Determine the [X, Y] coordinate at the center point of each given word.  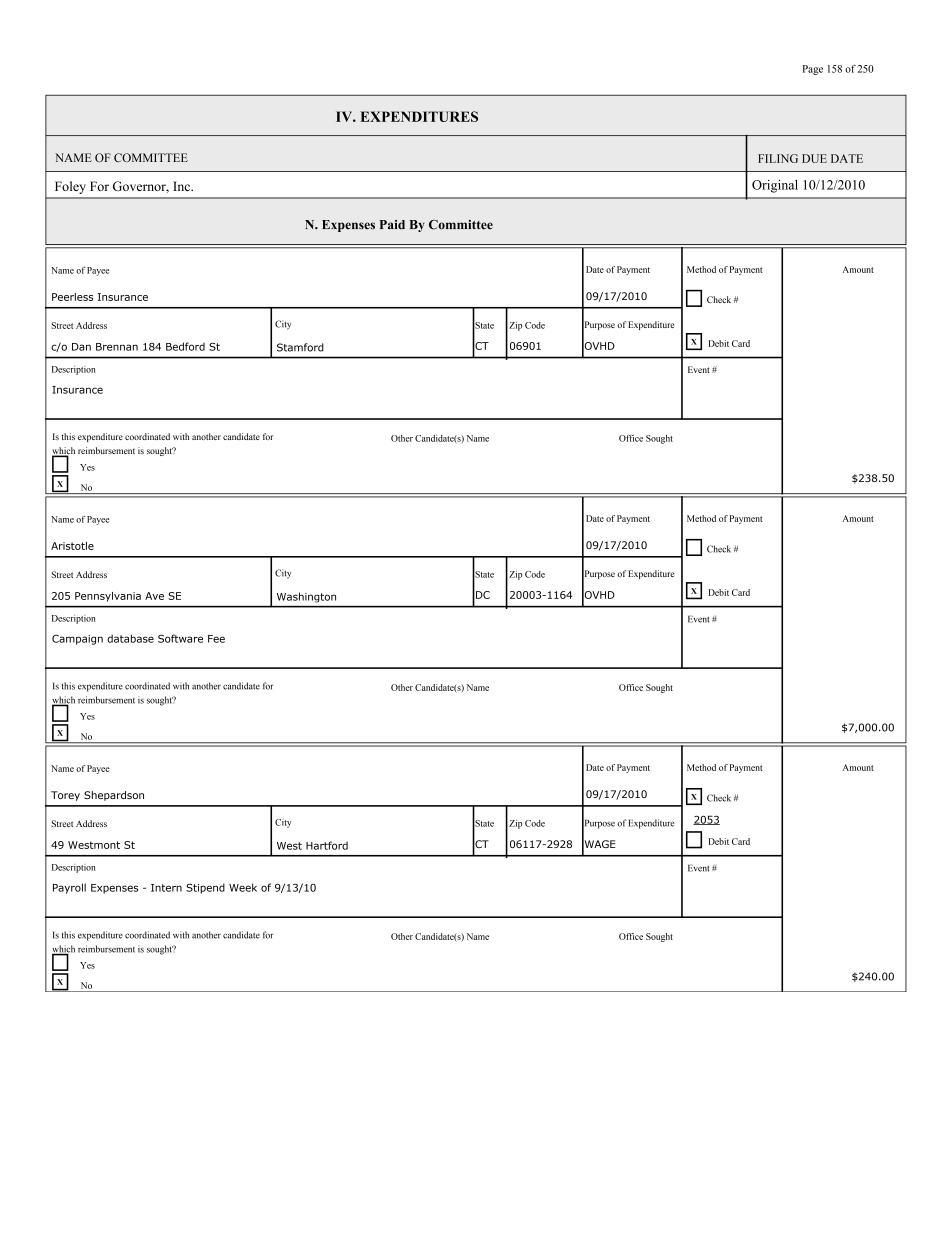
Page [813, 70]
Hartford [327, 845]
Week [243, 887]
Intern [166, 888]
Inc [182, 186]
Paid [392, 225]
